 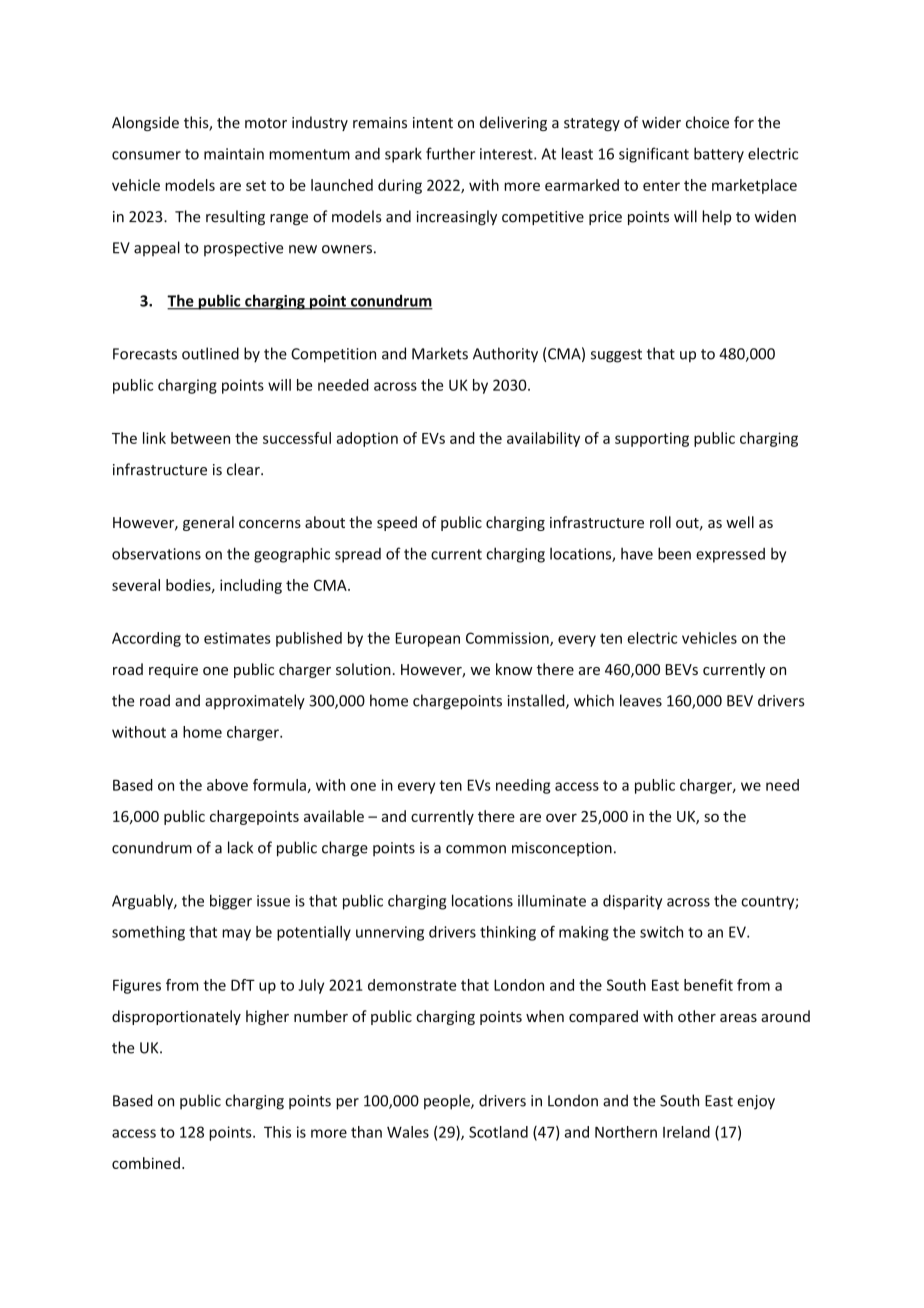 I want to click on further, so click(x=450, y=153).
